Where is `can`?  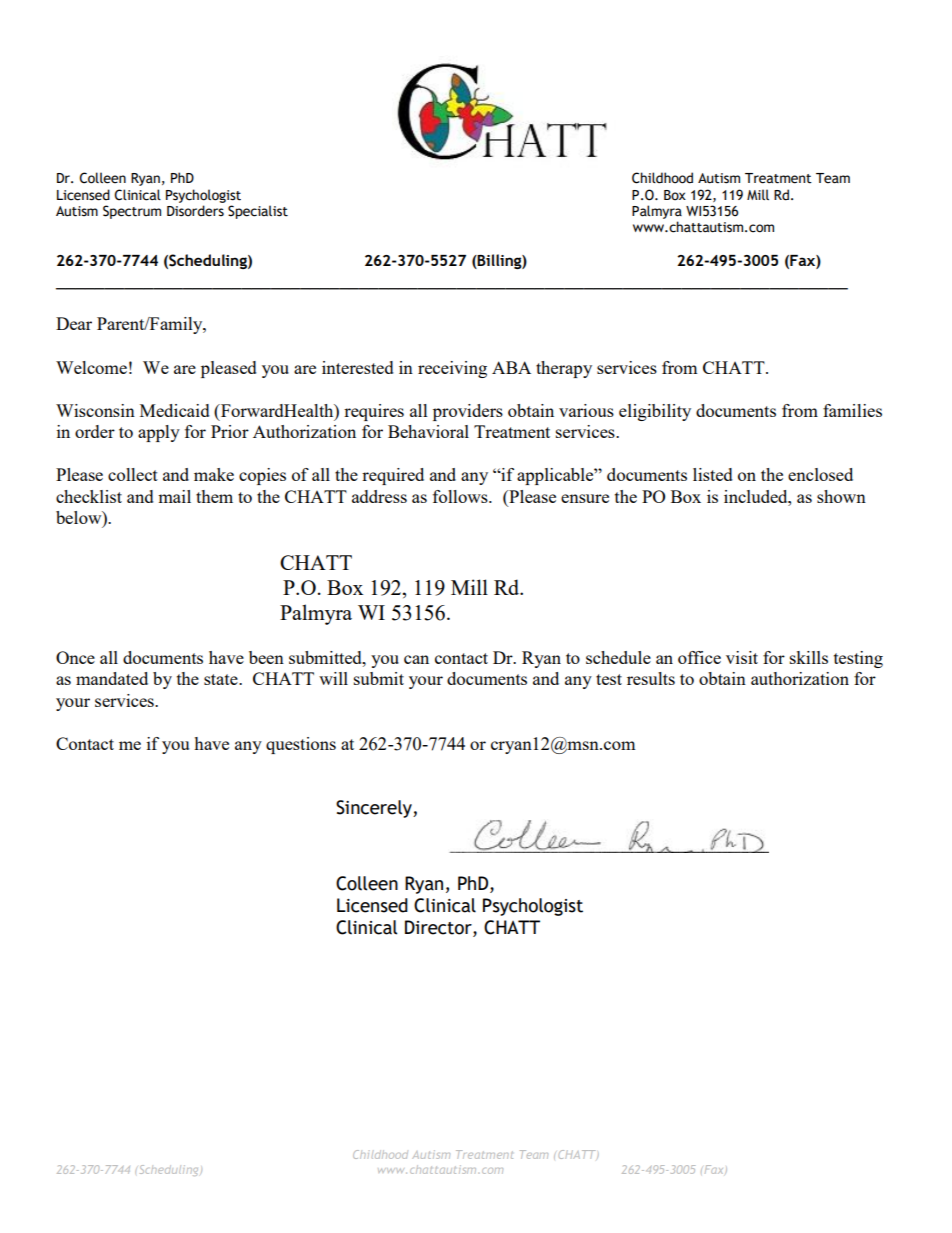
can is located at coordinates (416, 659).
